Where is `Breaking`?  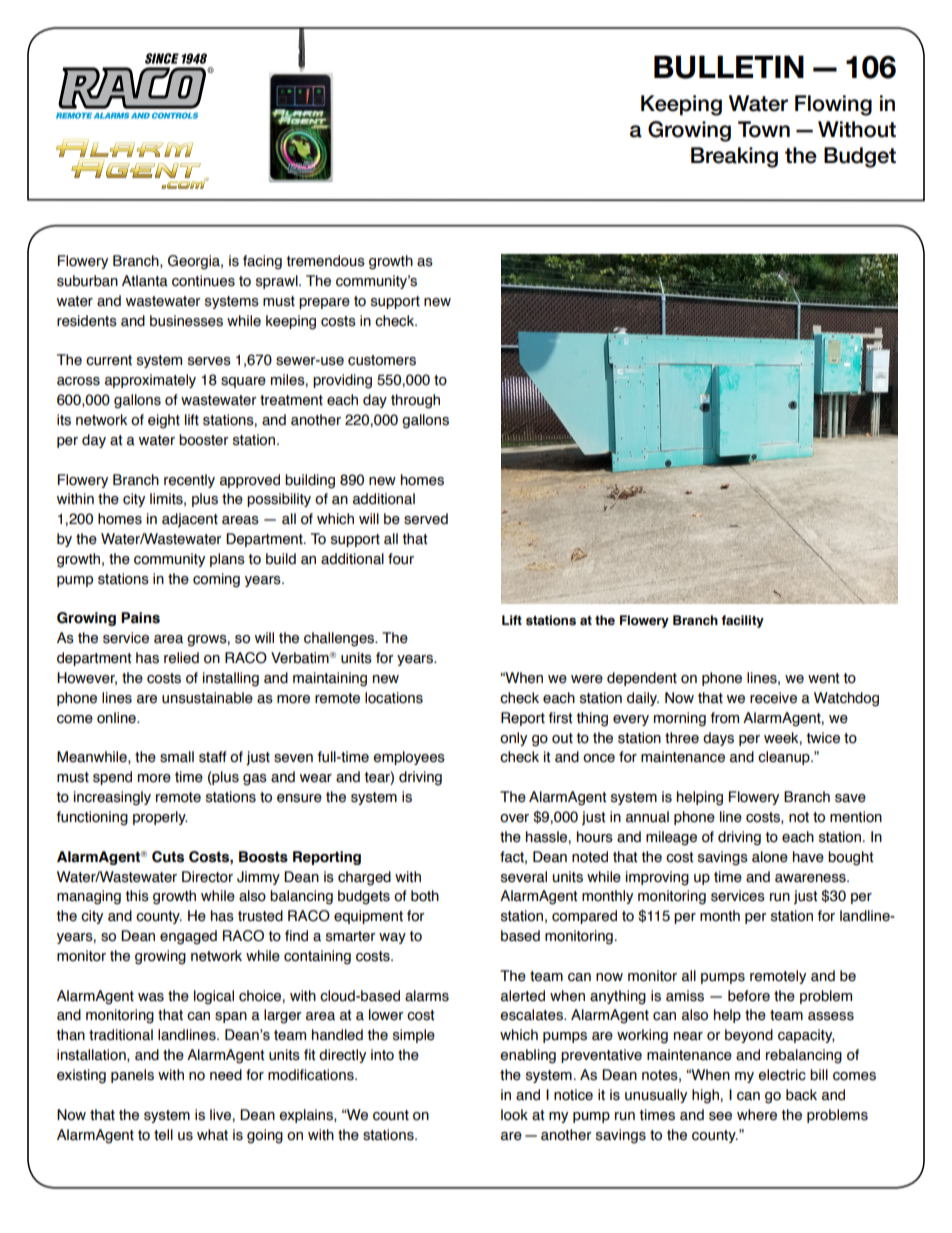 Breaking is located at coordinates (734, 157).
